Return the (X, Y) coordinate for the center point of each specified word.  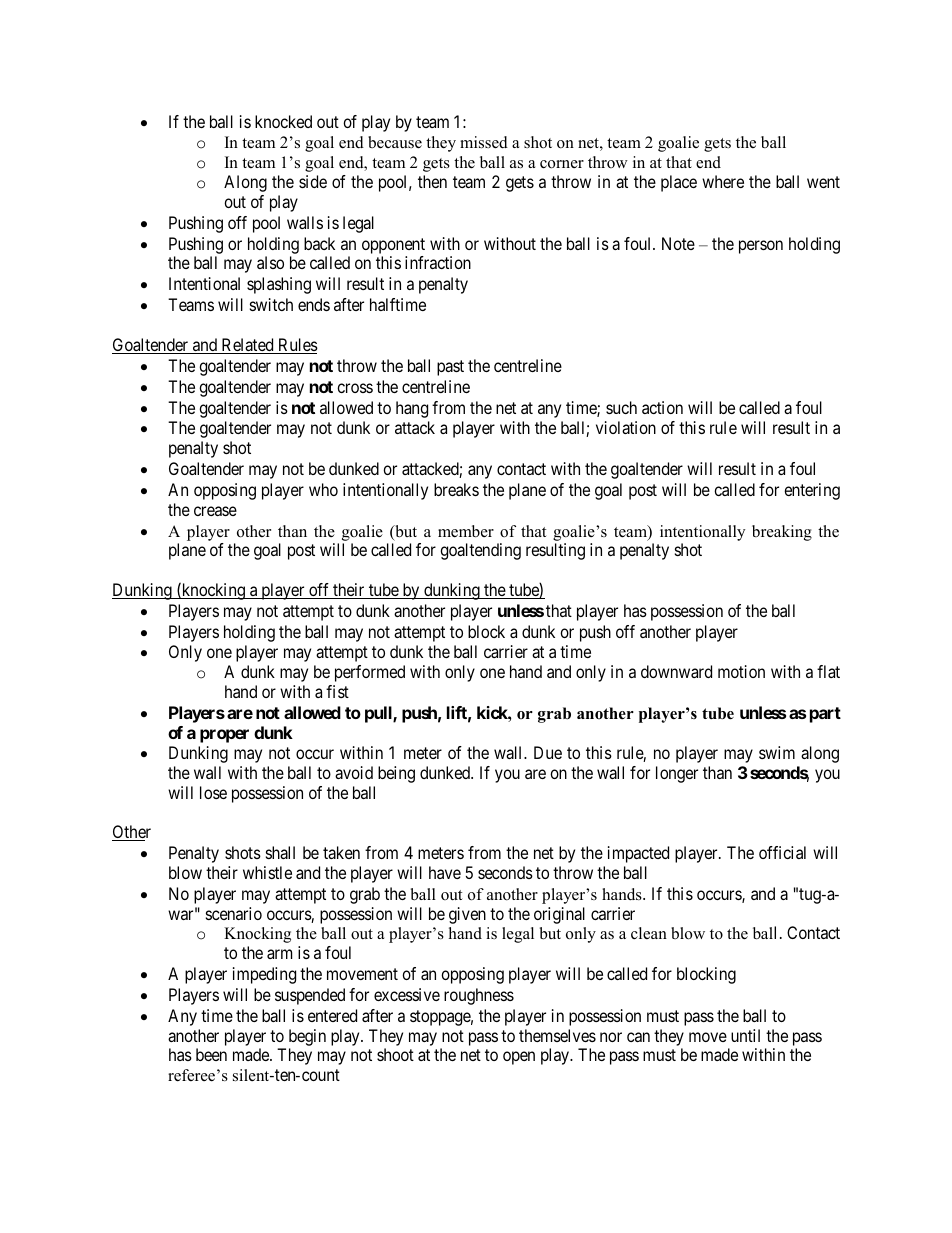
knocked (283, 121)
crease (215, 511)
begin (307, 1037)
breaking (782, 533)
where (723, 181)
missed (484, 142)
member (466, 531)
